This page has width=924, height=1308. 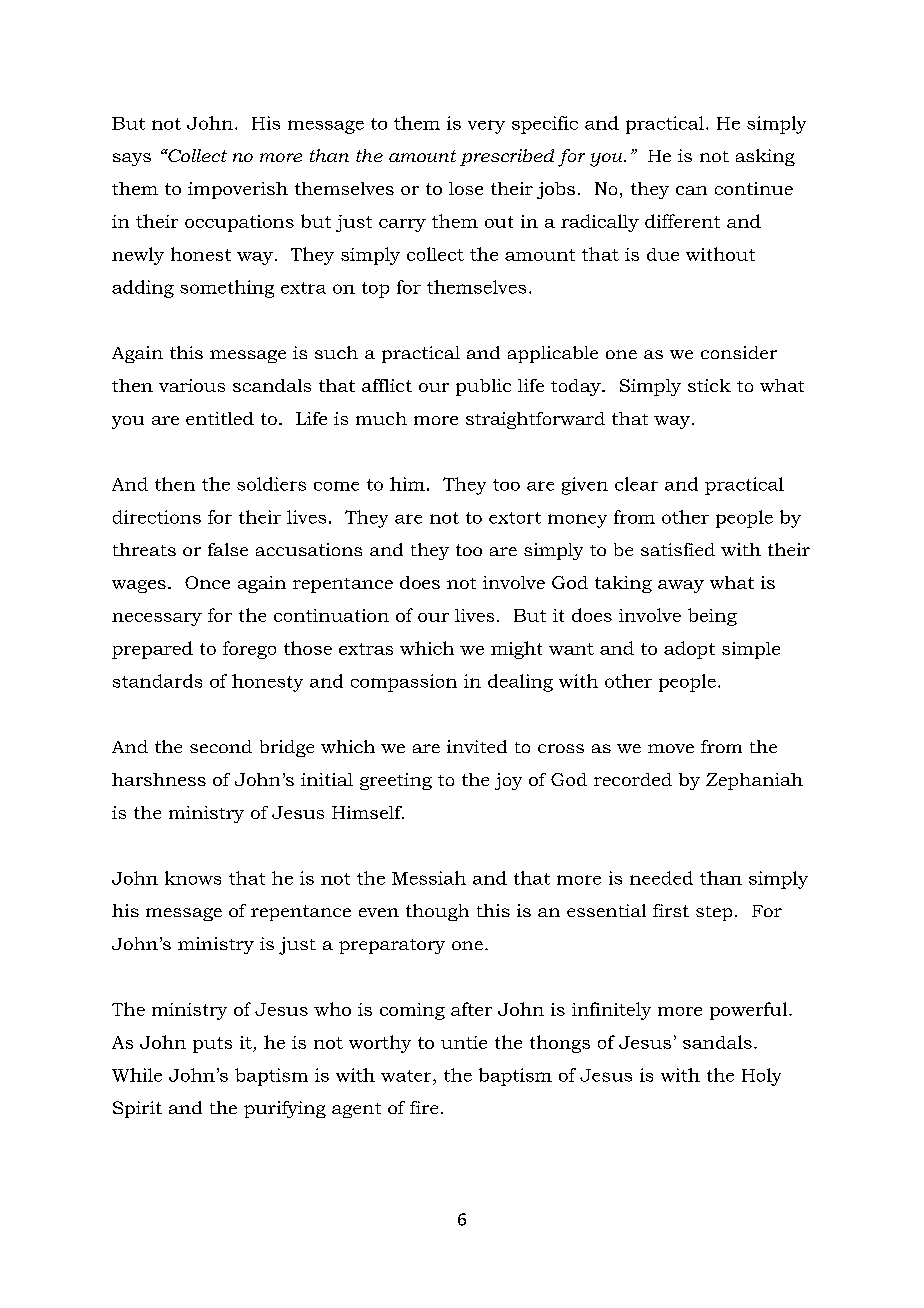 What do you see at coordinates (483, 387) in the page?
I see `public` at bounding box center [483, 387].
